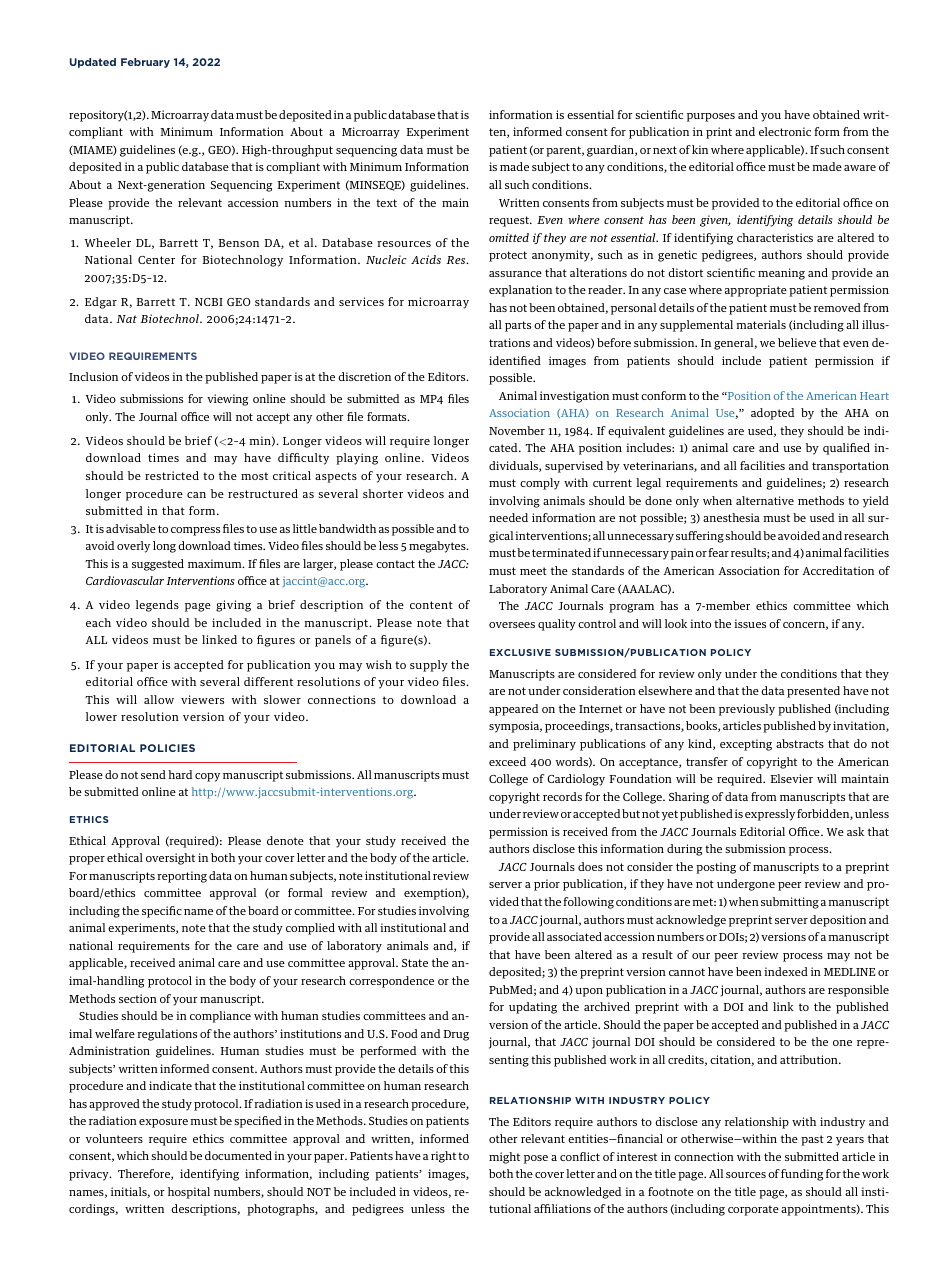  What do you see at coordinates (504, 1158) in the screenshot?
I see `might` at bounding box center [504, 1158].
